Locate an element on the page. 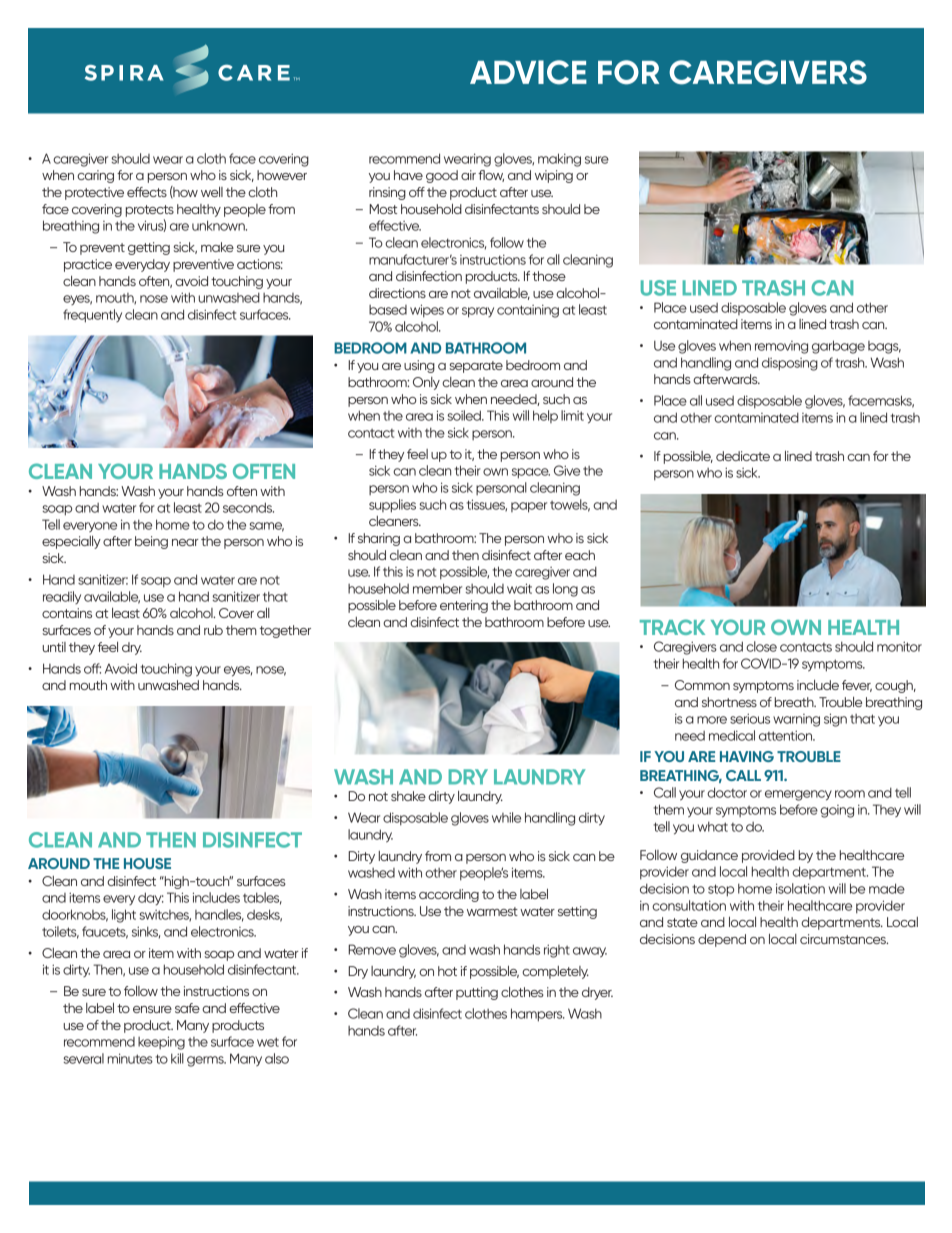 The image size is (952, 1233). ADVICE is located at coordinates (528, 72).
